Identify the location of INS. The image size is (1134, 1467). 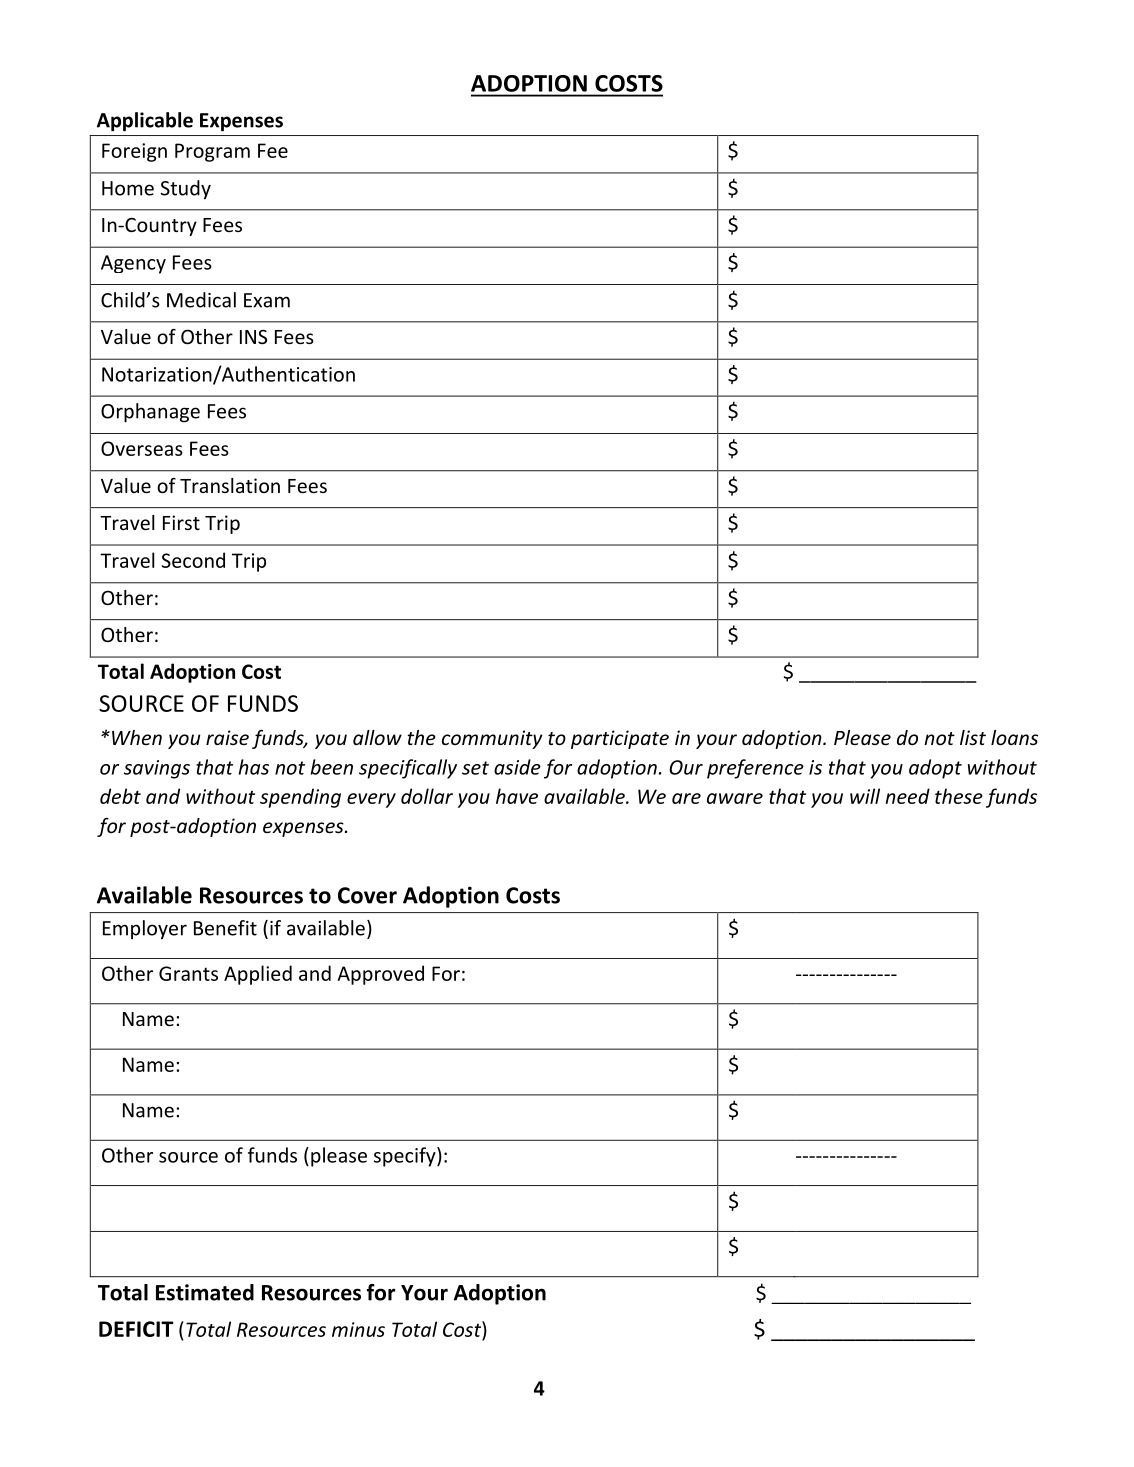
(253, 336).
